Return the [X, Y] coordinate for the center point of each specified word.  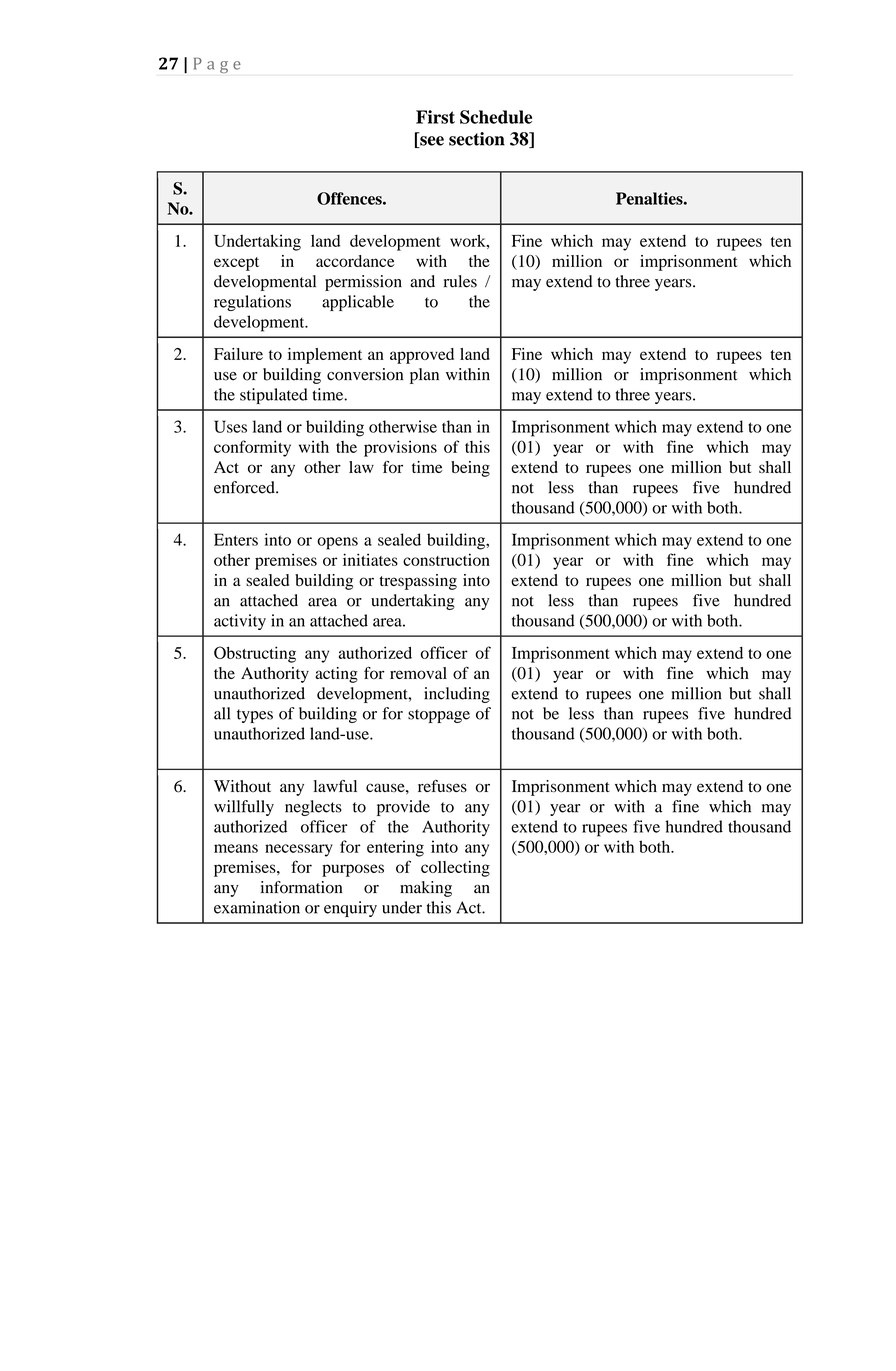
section [477, 139]
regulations [252, 303]
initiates [370, 559]
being [470, 469]
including [457, 695]
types [255, 716]
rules [460, 281]
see [431, 142]
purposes [353, 870]
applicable [358, 303]
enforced [245, 487]
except [236, 264]
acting [336, 675]
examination [257, 907]
